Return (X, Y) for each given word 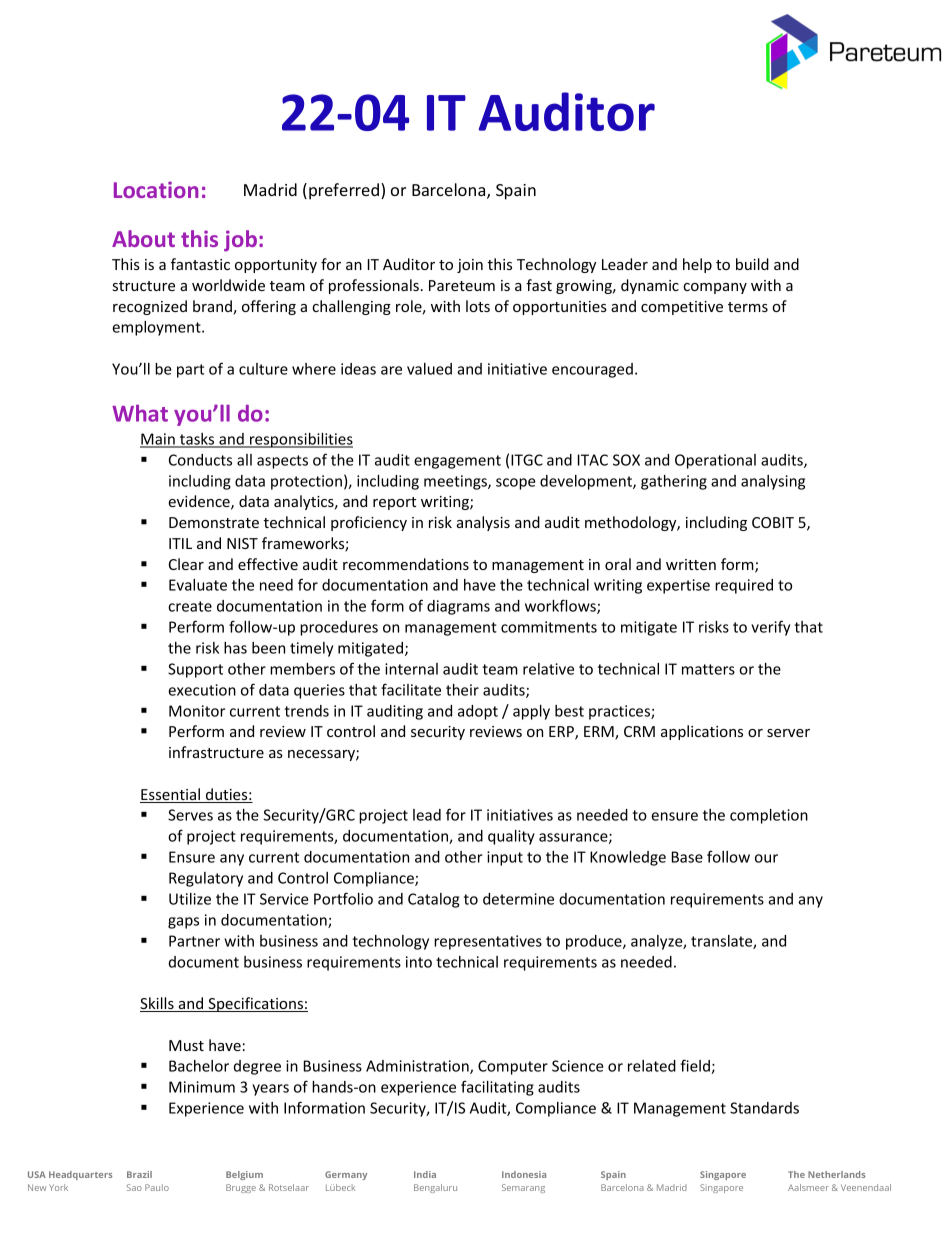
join (470, 266)
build (752, 264)
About (143, 238)
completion (769, 816)
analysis (483, 523)
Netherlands (836, 1174)
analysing (773, 482)
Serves (190, 815)
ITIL (180, 543)
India (425, 1174)
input (505, 858)
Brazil (139, 1174)
